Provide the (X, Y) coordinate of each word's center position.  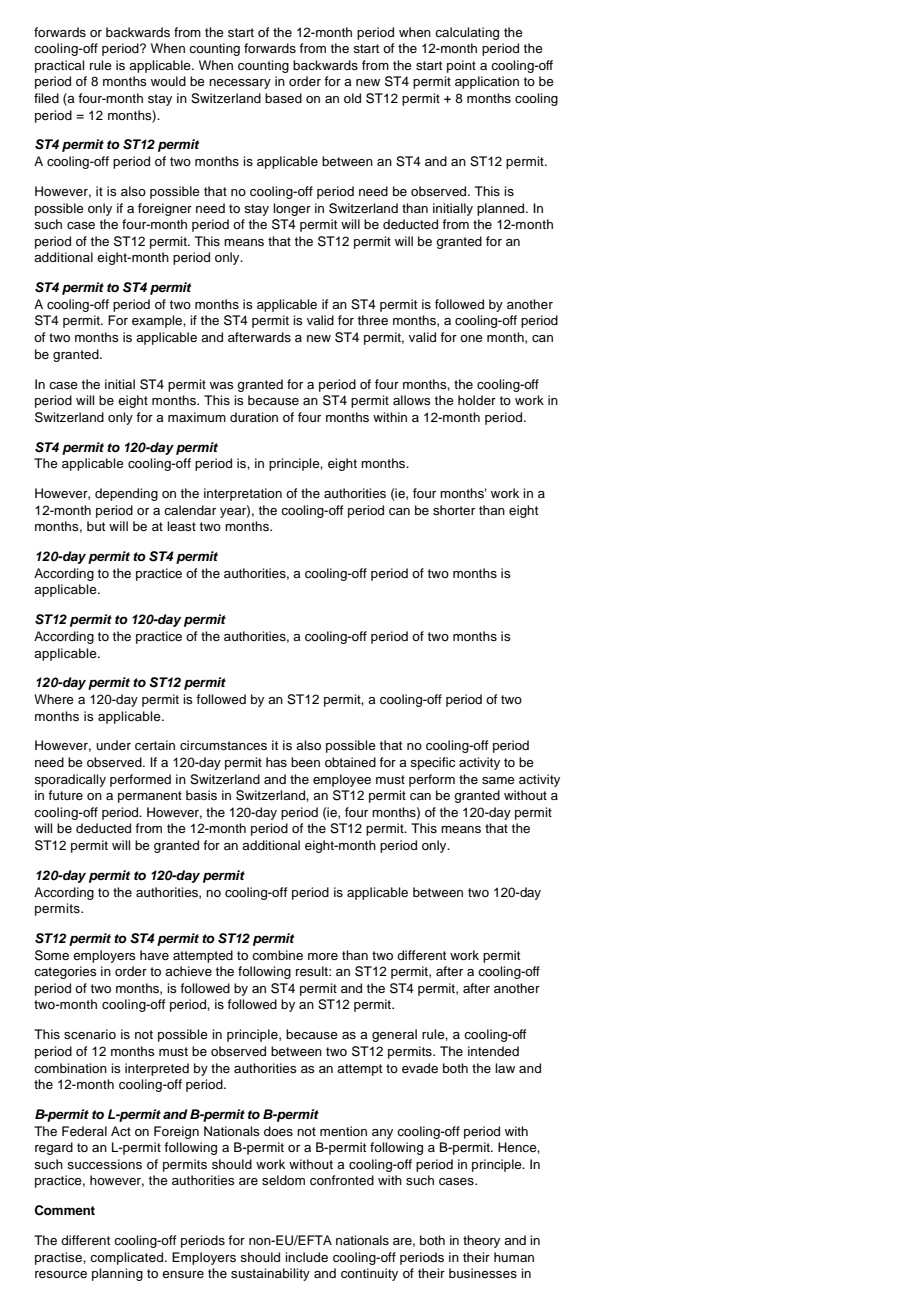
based (283, 98)
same (498, 780)
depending (126, 494)
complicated (128, 1258)
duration (254, 417)
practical (59, 66)
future (65, 795)
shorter (454, 510)
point (461, 66)
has (276, 762)
